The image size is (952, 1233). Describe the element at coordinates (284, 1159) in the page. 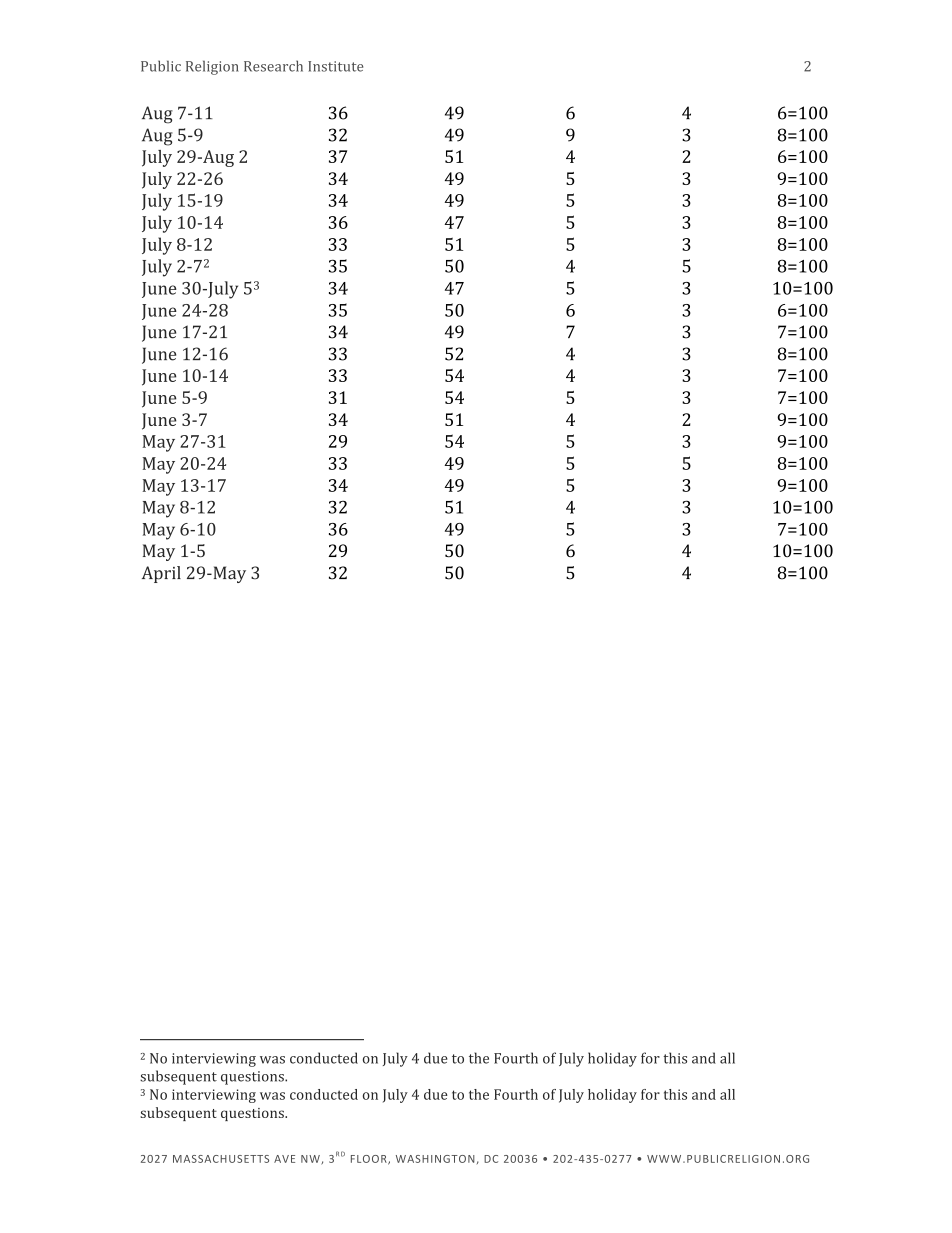

I see `AVE` at that location.
